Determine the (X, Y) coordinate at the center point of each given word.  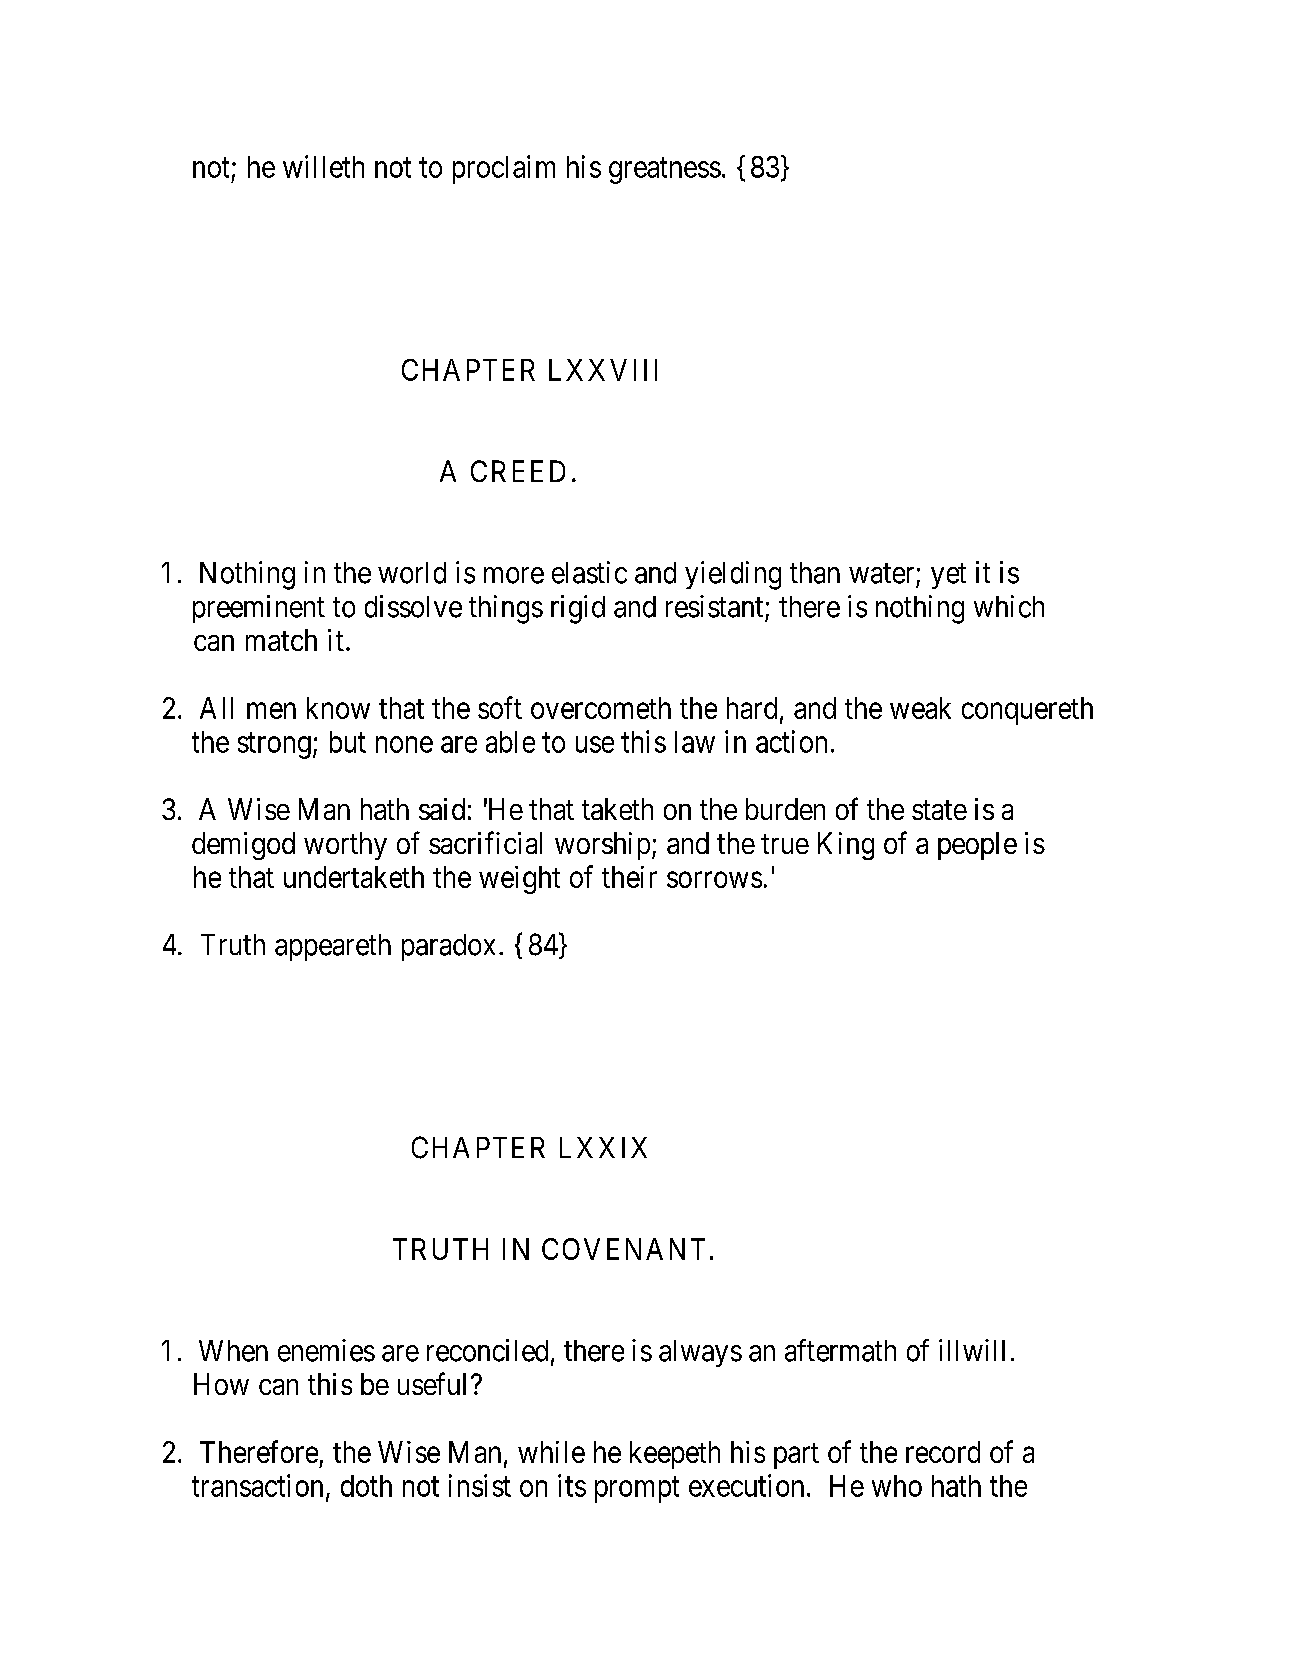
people (977, 846)
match (281, 640)
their (629, 877)
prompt (637, 1490)
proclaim (504, 169)
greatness (665, 171)
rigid (578, 609)
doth (366, 1486)
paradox (448, 947)
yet (948, 576)
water (881, 574)
